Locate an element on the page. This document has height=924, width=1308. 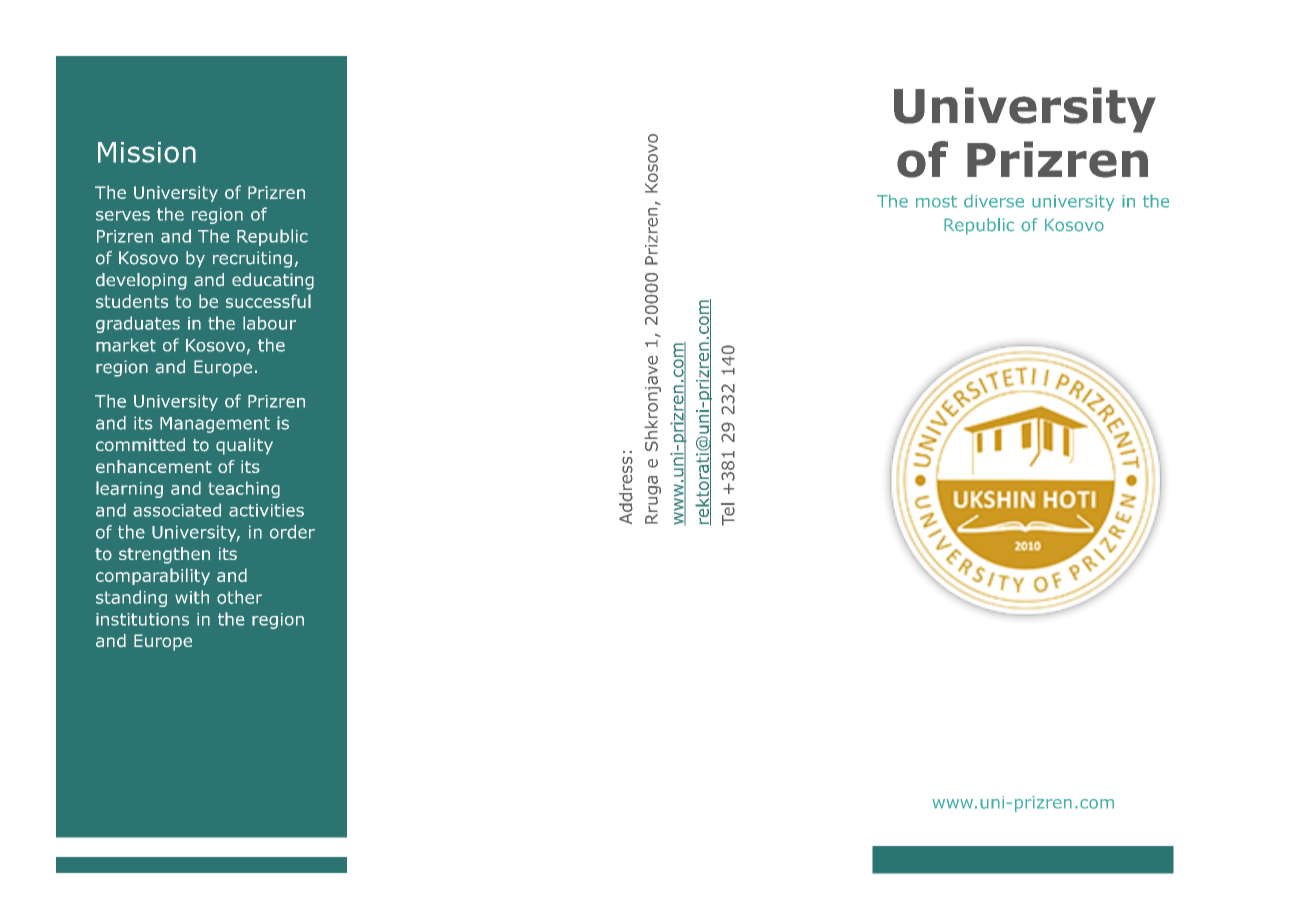
Mission is located at coordinates (147, 152).
